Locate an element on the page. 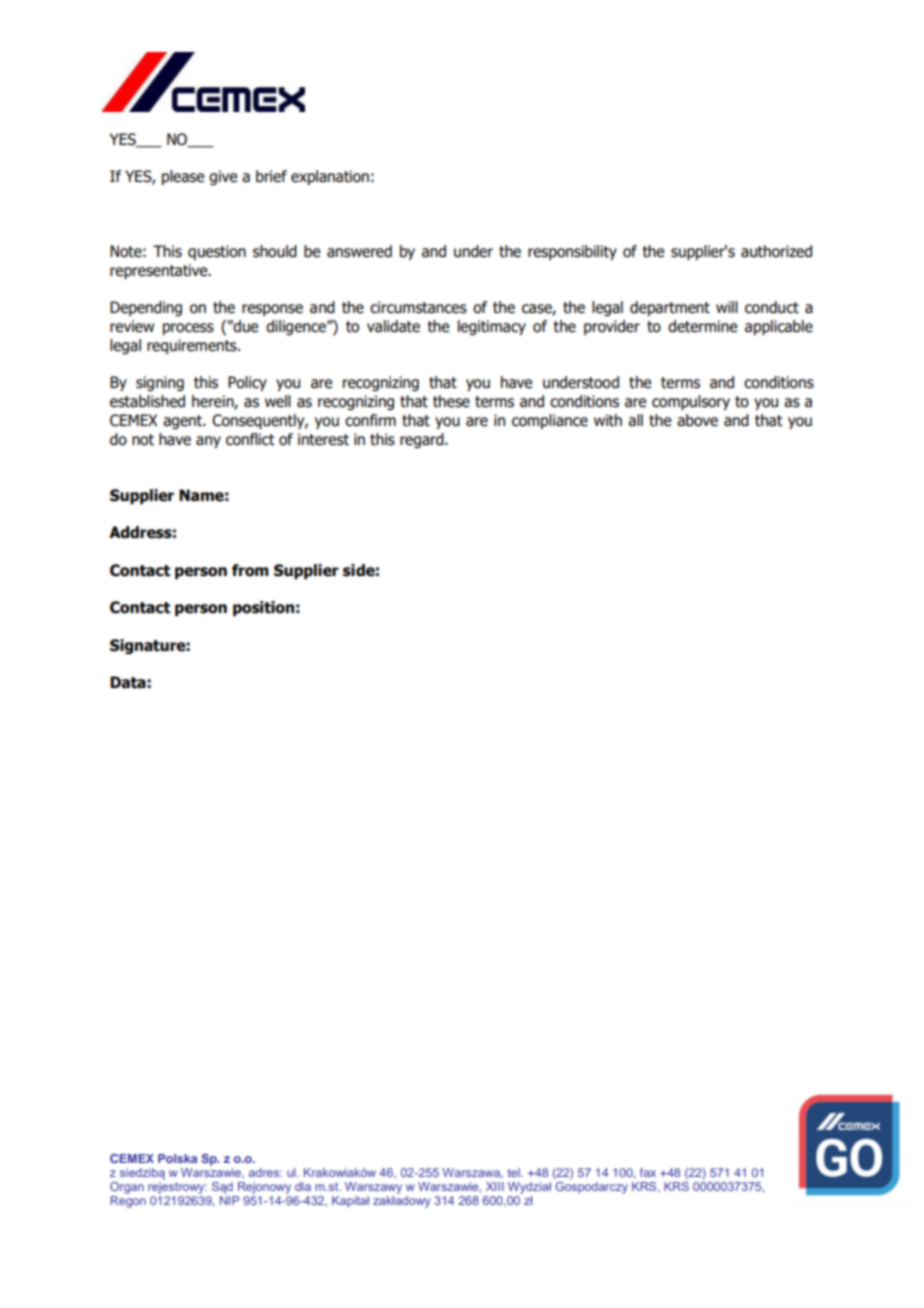 The image size is (924, 1308). NIP is located at coordinates (229, 1200).
